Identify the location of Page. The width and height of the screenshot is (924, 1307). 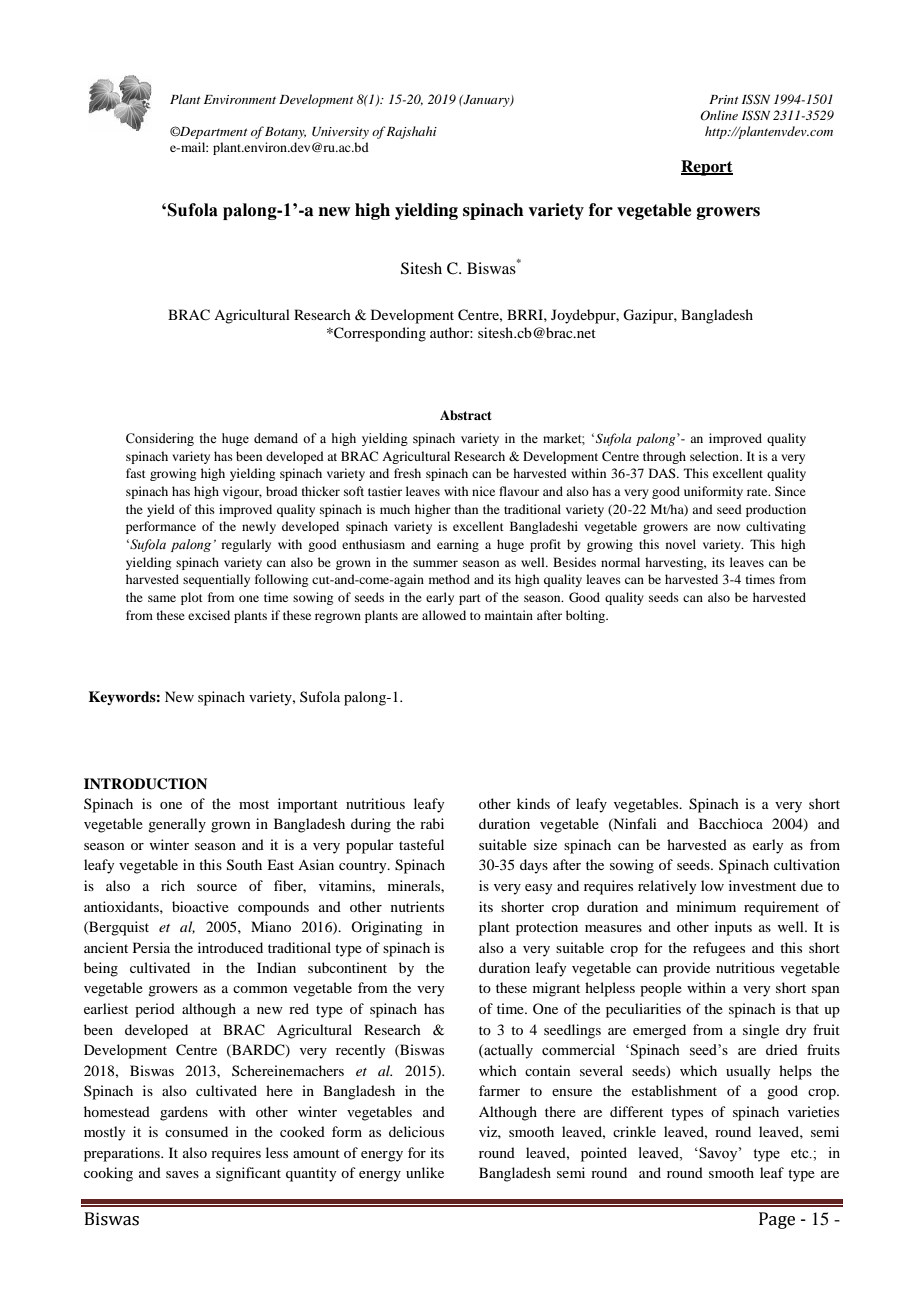
(777, 1220).
